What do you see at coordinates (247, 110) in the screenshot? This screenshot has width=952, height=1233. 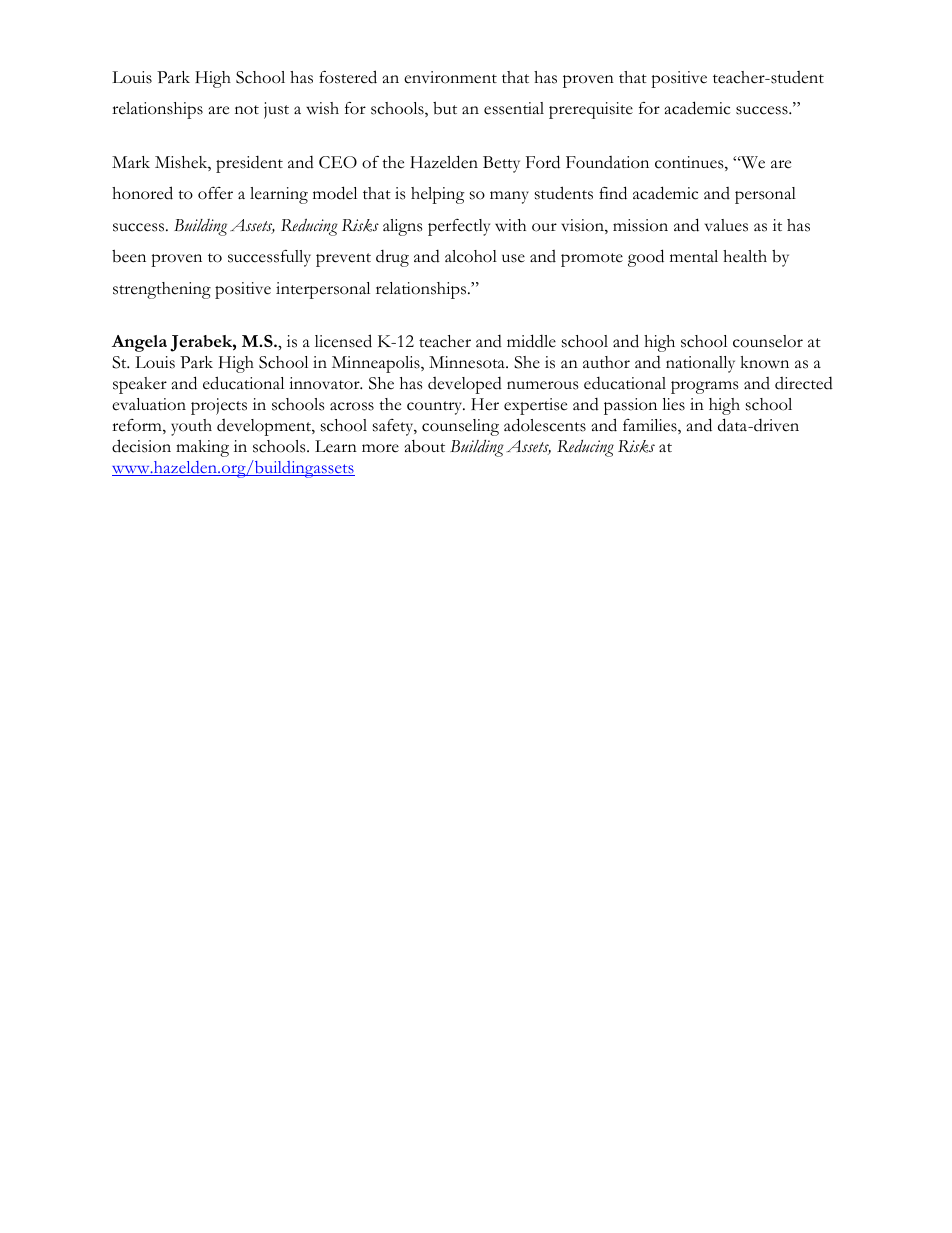 I see `not` at bounding box center [247, 110].
